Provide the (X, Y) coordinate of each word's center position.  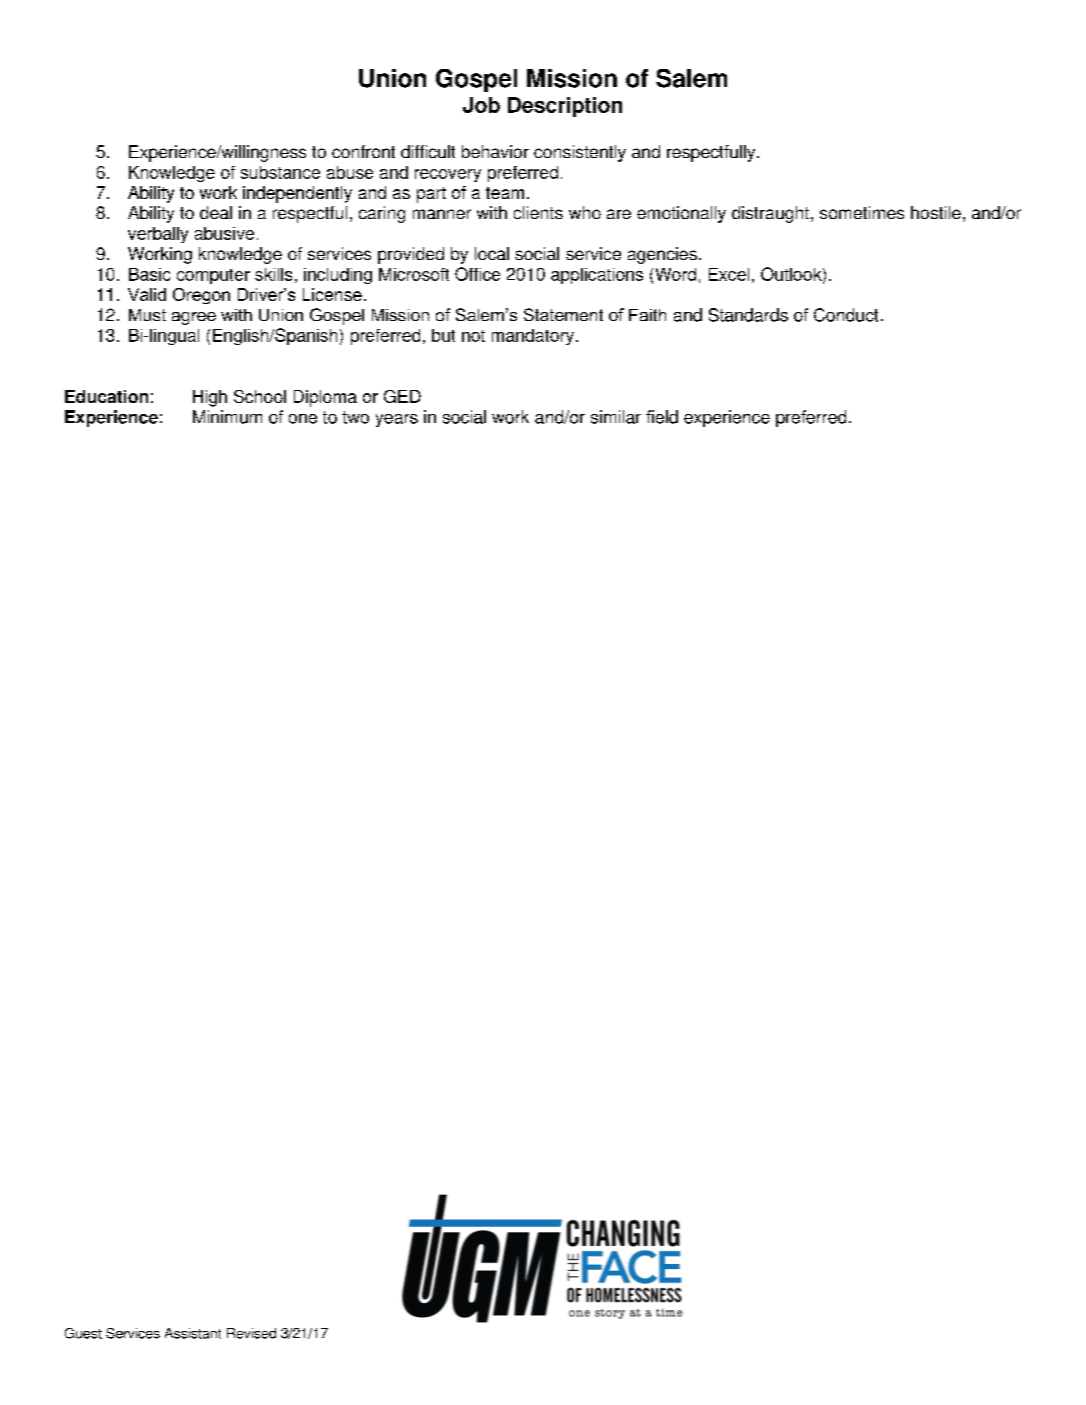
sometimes (862, 212)
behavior (495, 151)
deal (216, 212)
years (397, 420)
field (662, 417)
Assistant (193, 1333)
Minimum (227, 417)
